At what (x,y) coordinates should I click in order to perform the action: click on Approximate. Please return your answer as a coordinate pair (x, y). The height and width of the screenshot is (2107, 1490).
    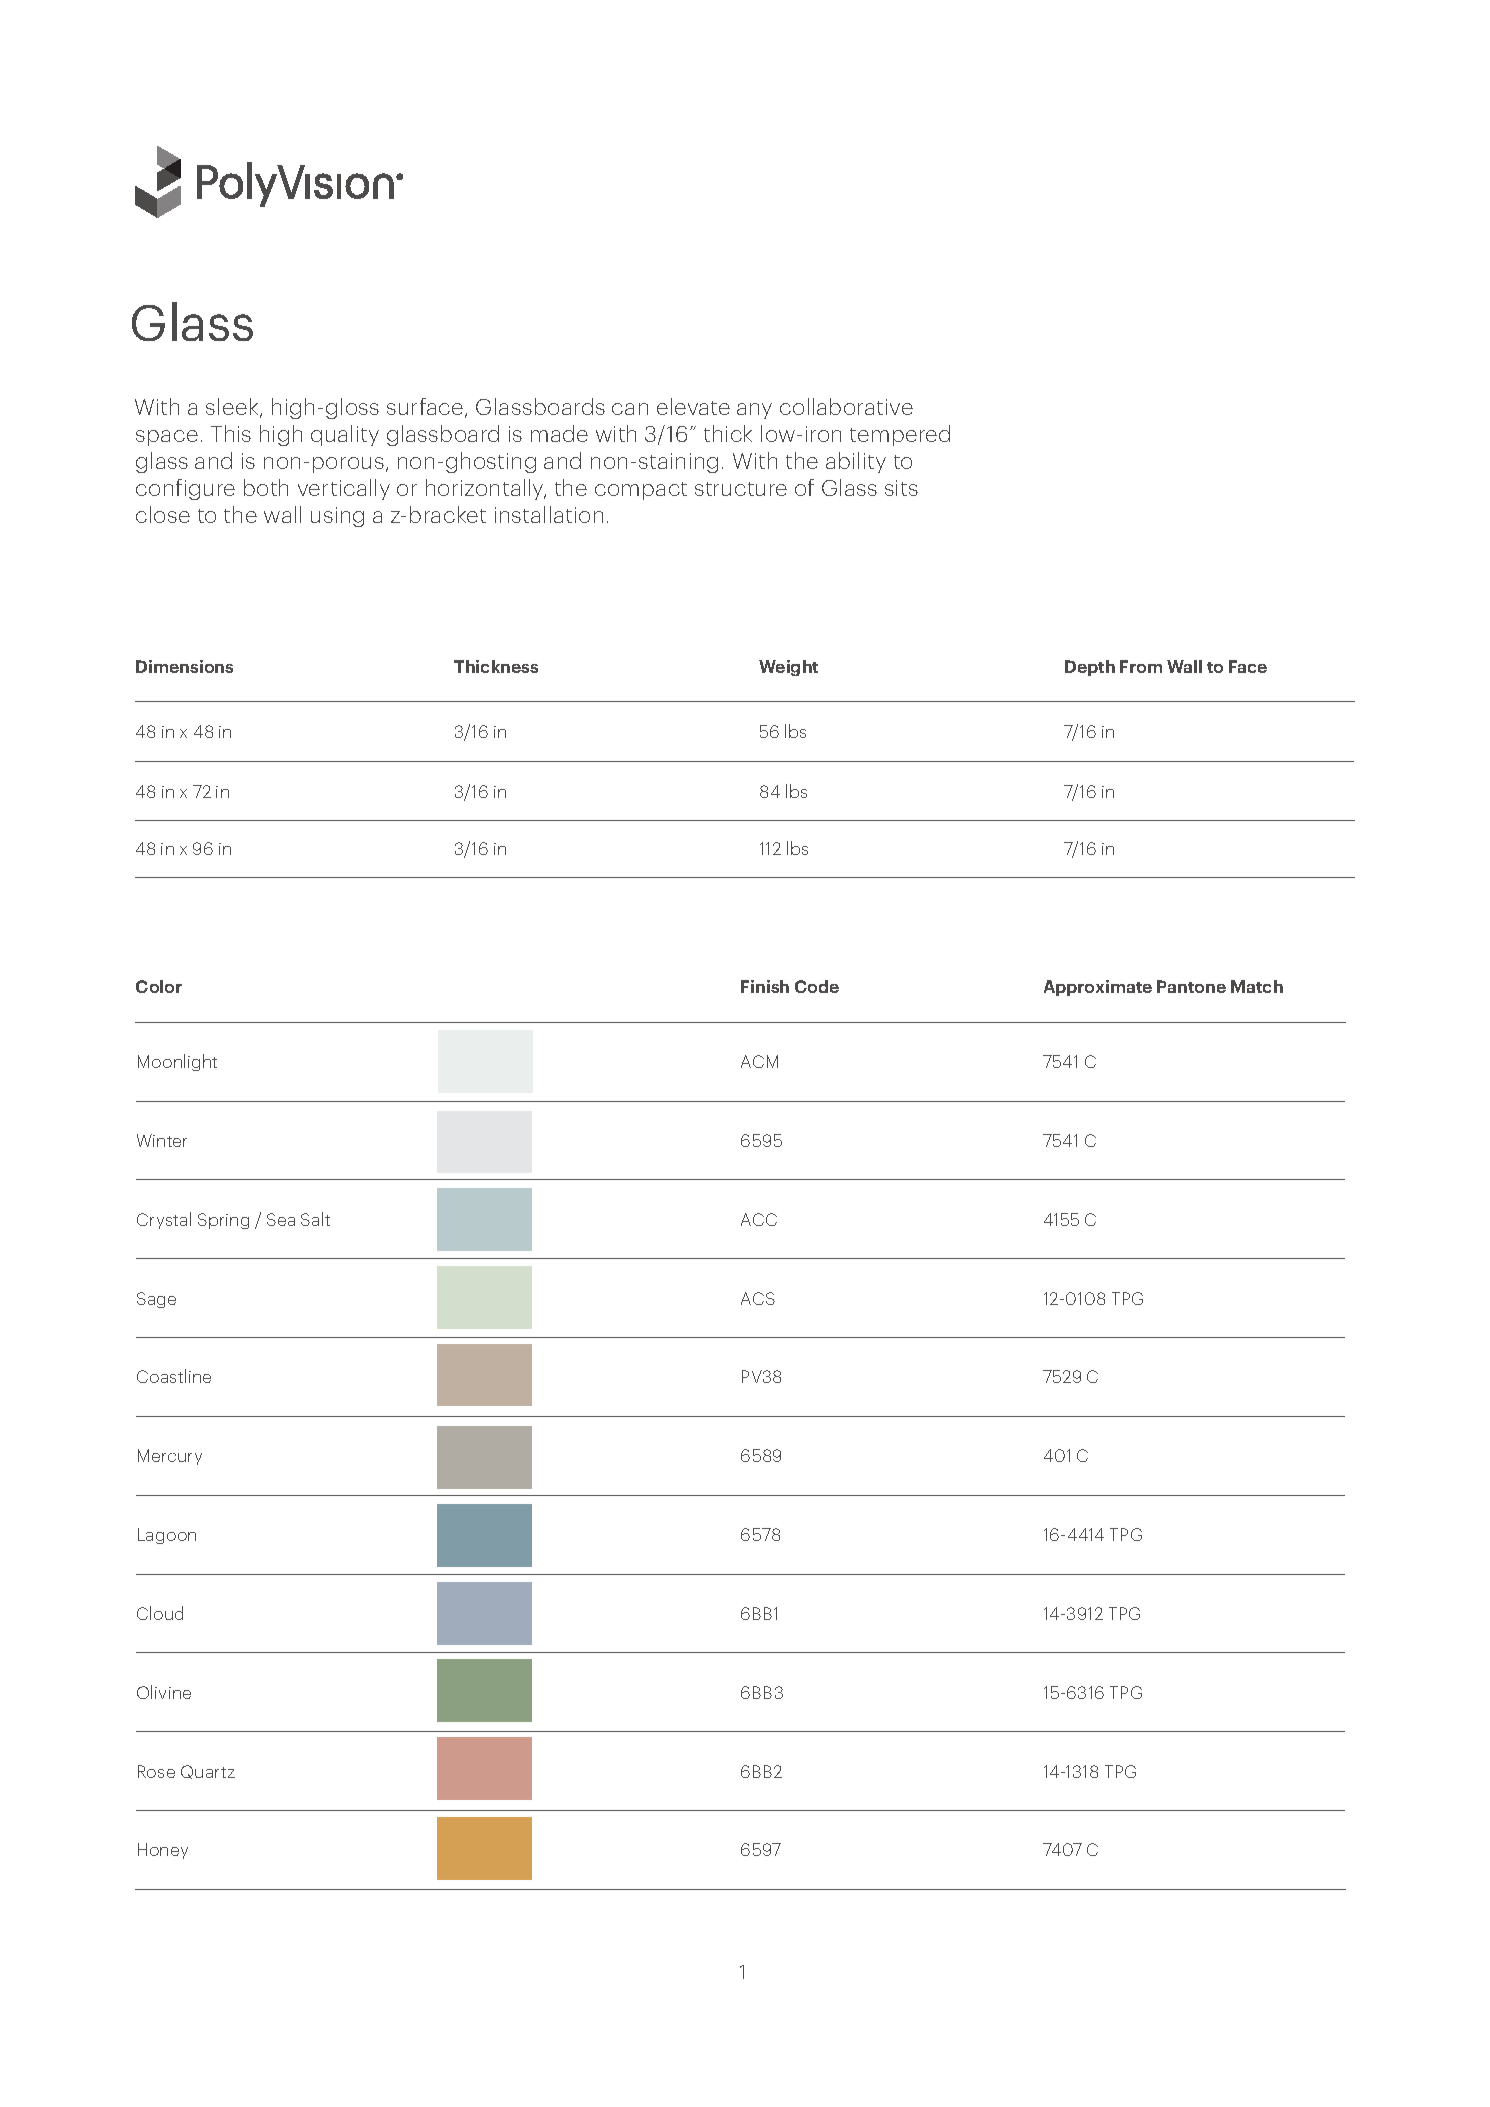
    Looking at the image, I should click on (1098, 988).
